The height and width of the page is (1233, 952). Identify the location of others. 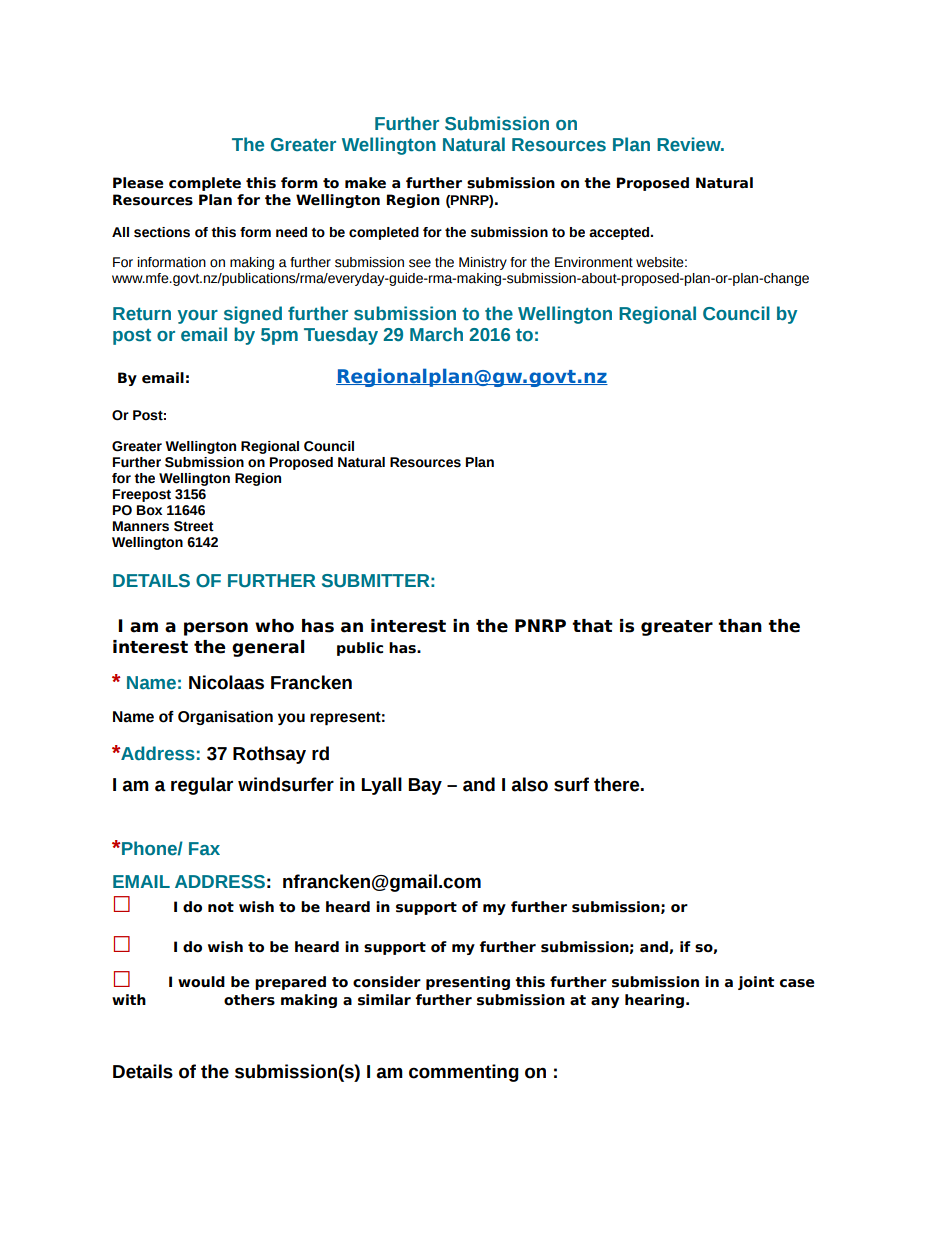
(249, 1000).
